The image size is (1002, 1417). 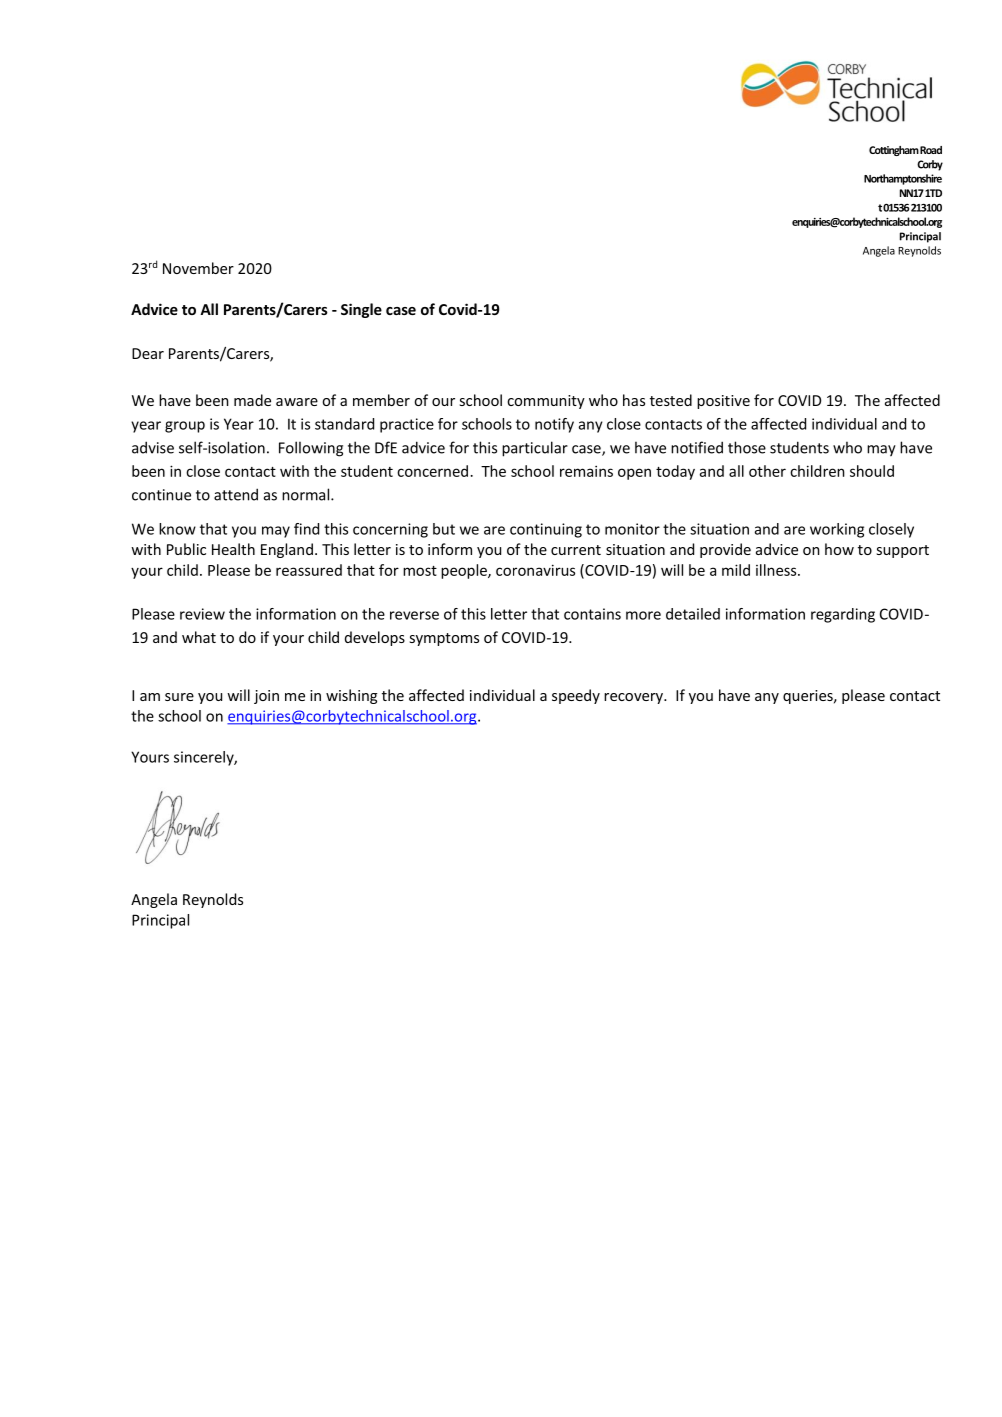 What do you see at coordinates (723, 402) in the screenshot?
I see `positive` at bounding box center [723, 402].
